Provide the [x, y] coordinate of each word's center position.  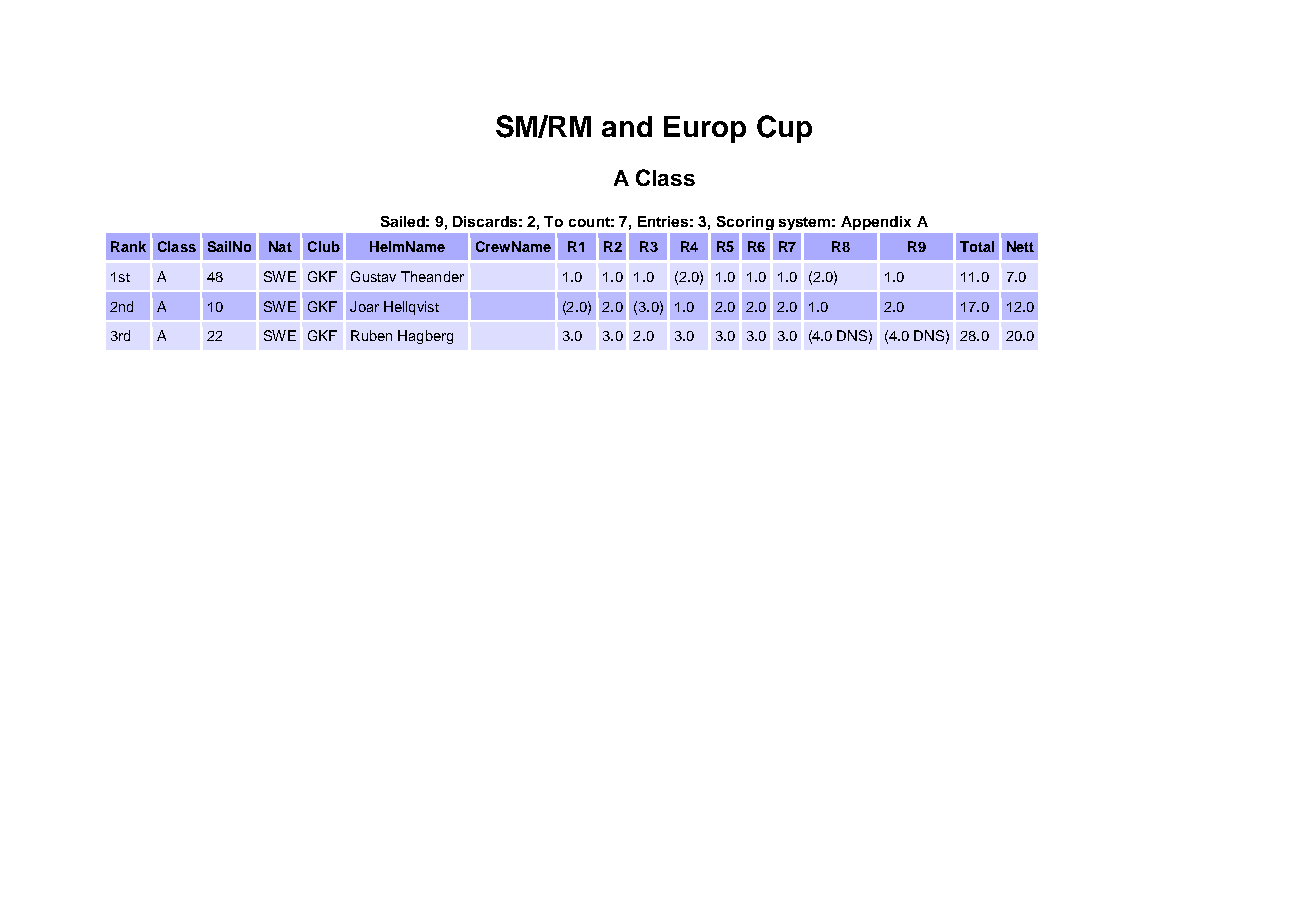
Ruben [371, 335]
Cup [784, 129]
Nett [1020, 246]
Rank [128, 246]
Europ [705, 129]
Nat [280, 246]
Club [324, 246]
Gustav [373, 276]
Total [977, 246]
